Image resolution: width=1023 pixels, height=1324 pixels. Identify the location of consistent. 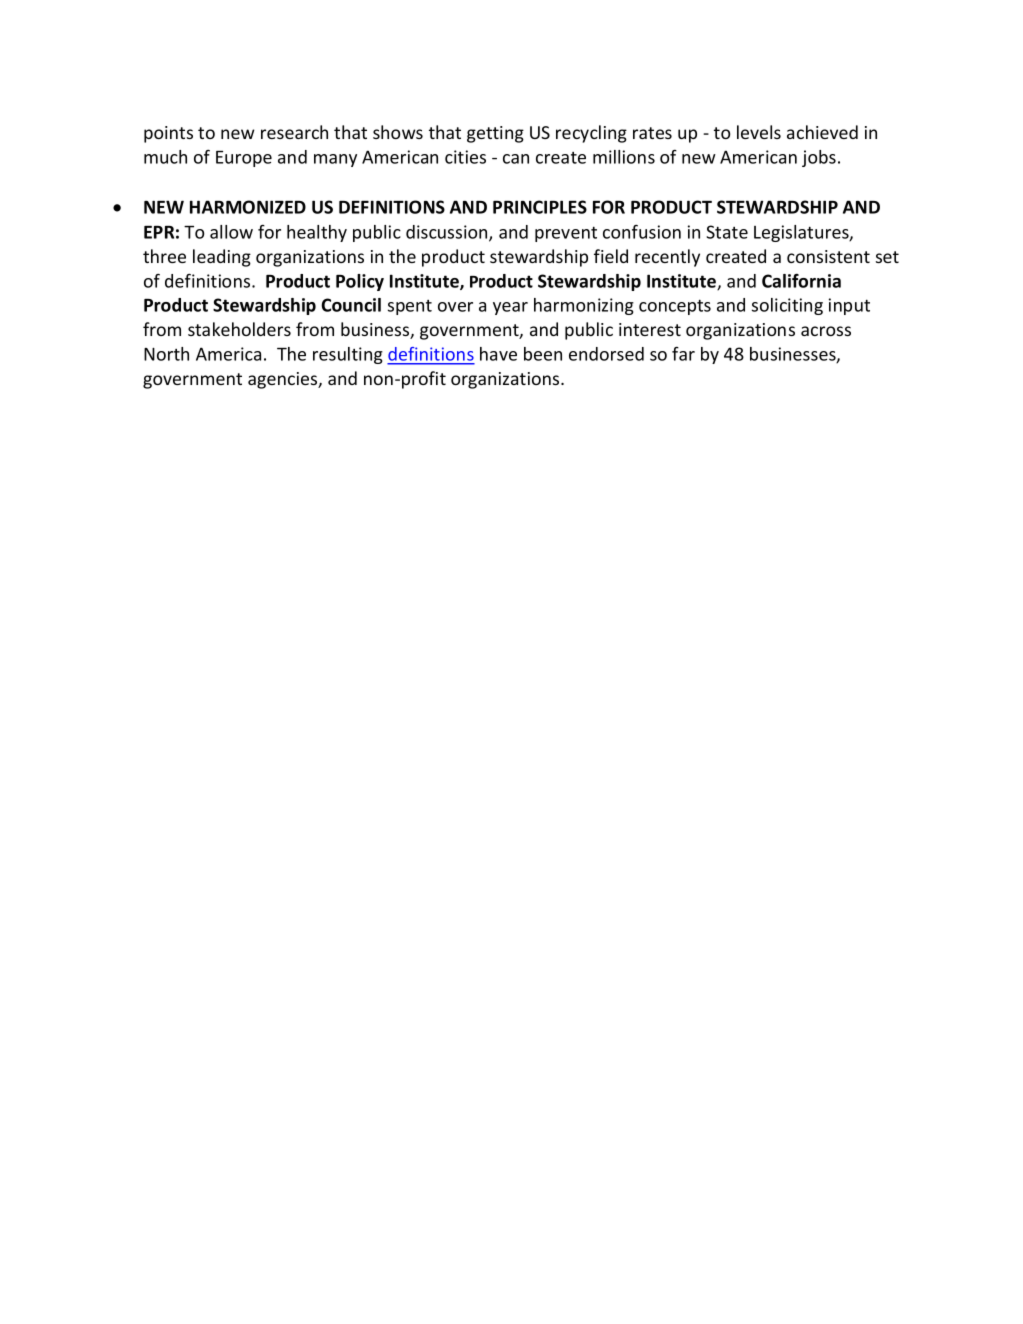
(828, 256).
